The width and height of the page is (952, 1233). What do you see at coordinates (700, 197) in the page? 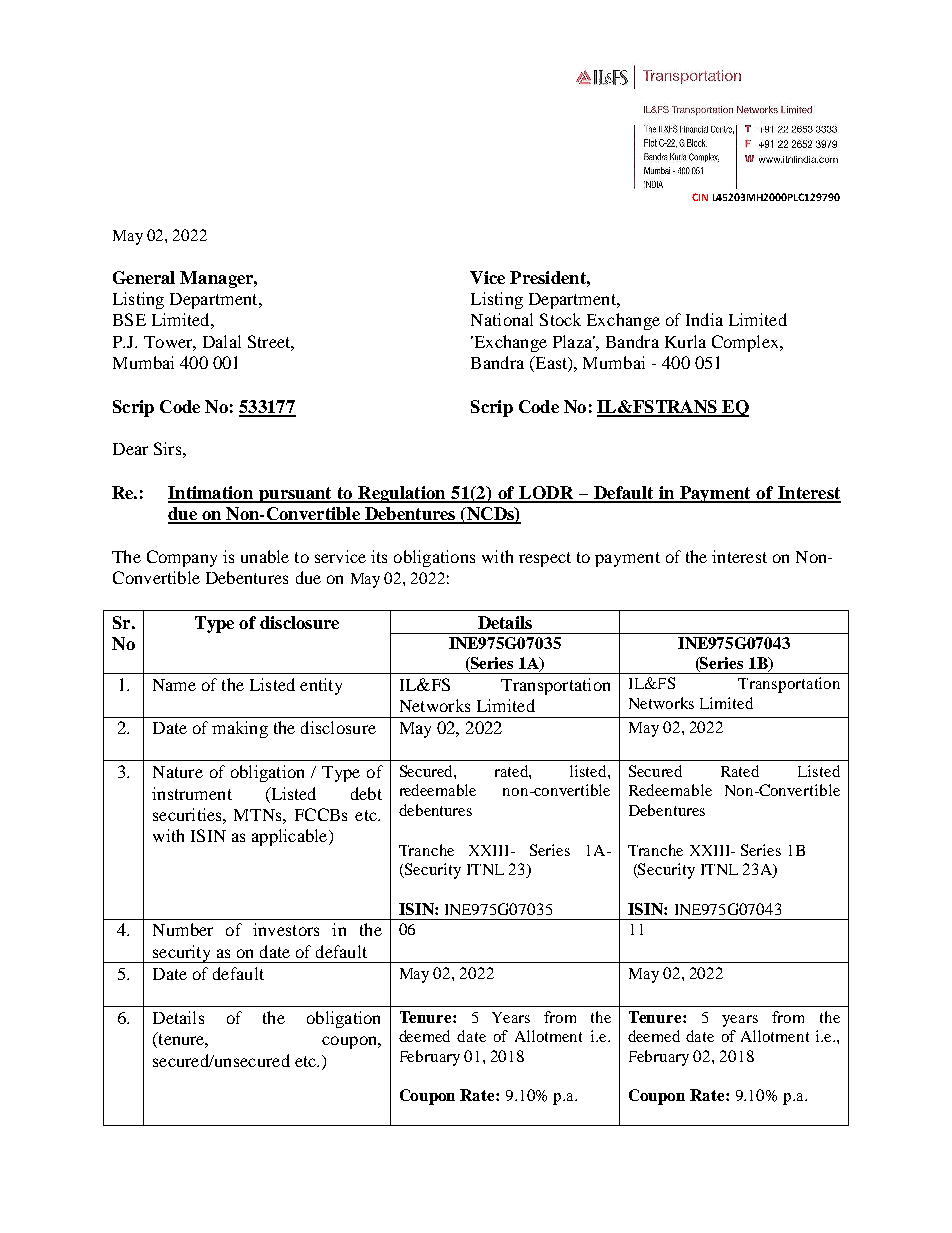
I see `CIN` at bounding box center [700, 197].
